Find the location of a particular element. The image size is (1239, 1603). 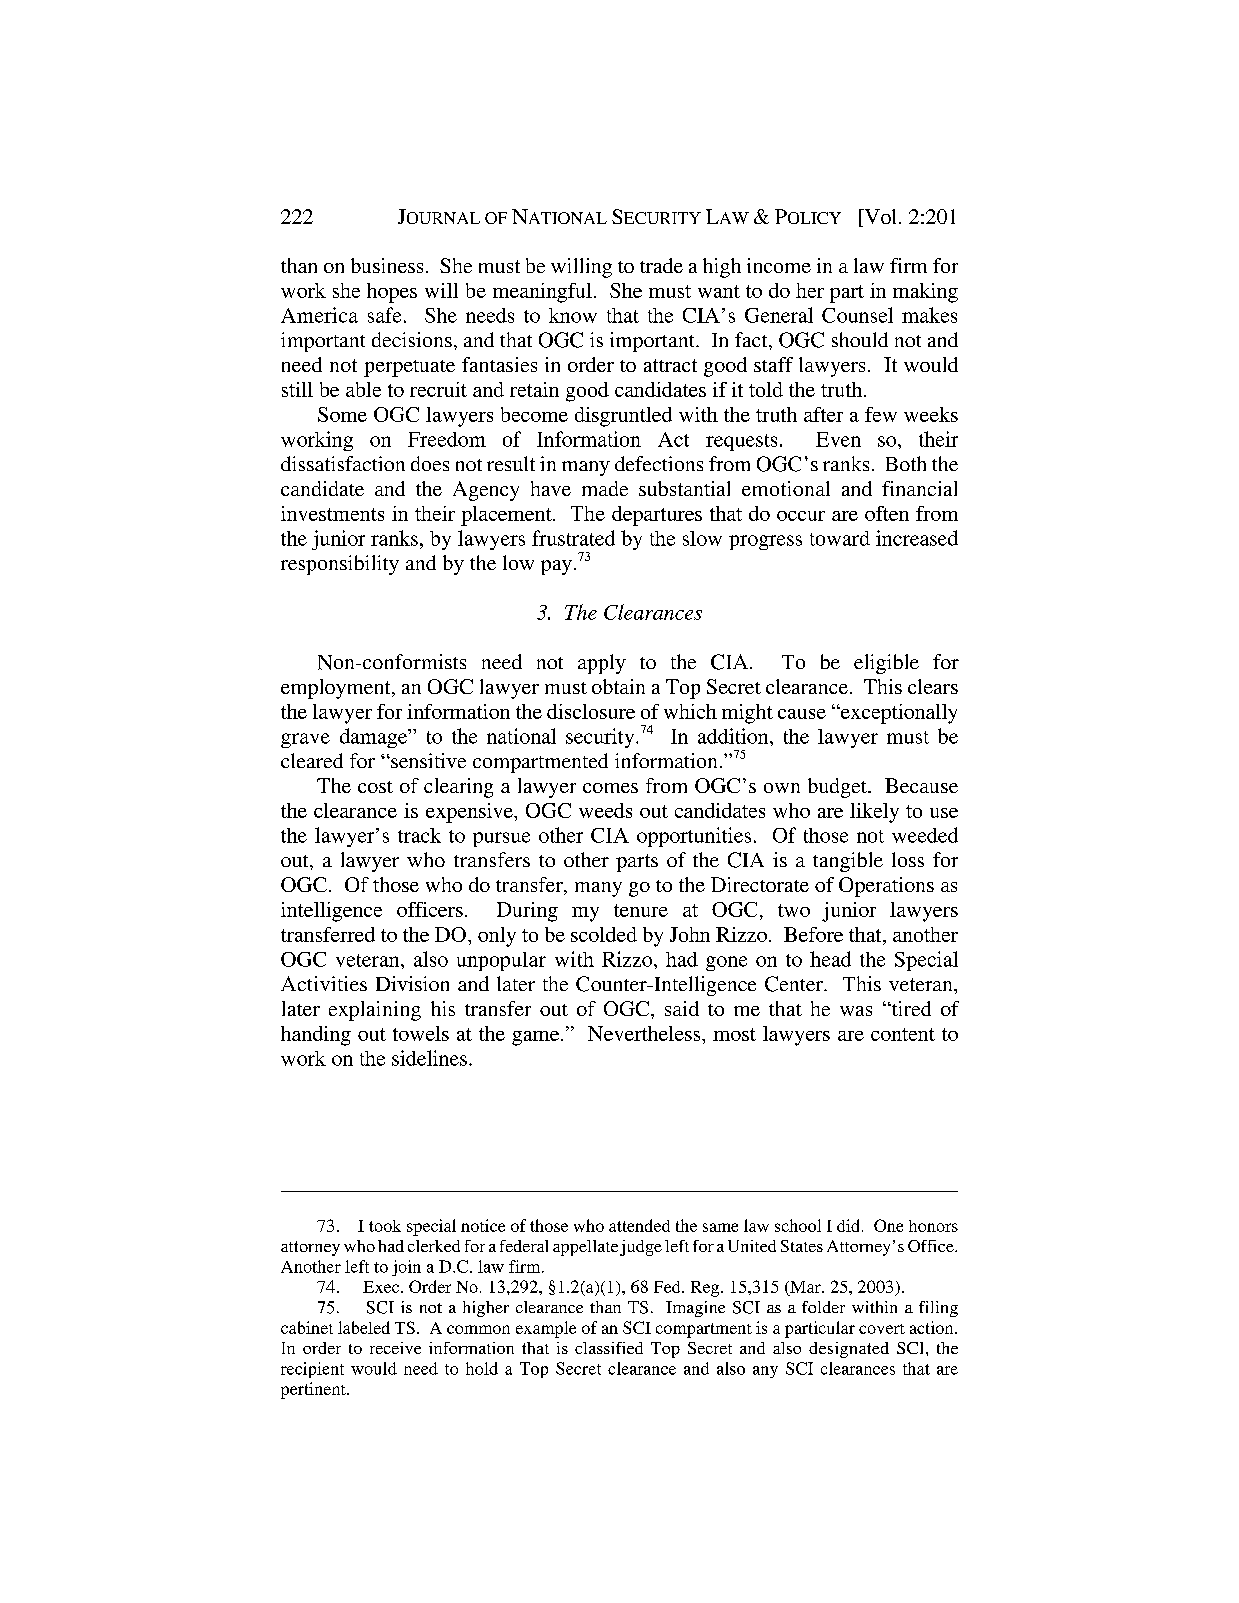

weeds is located at coordinates (605, 810).
